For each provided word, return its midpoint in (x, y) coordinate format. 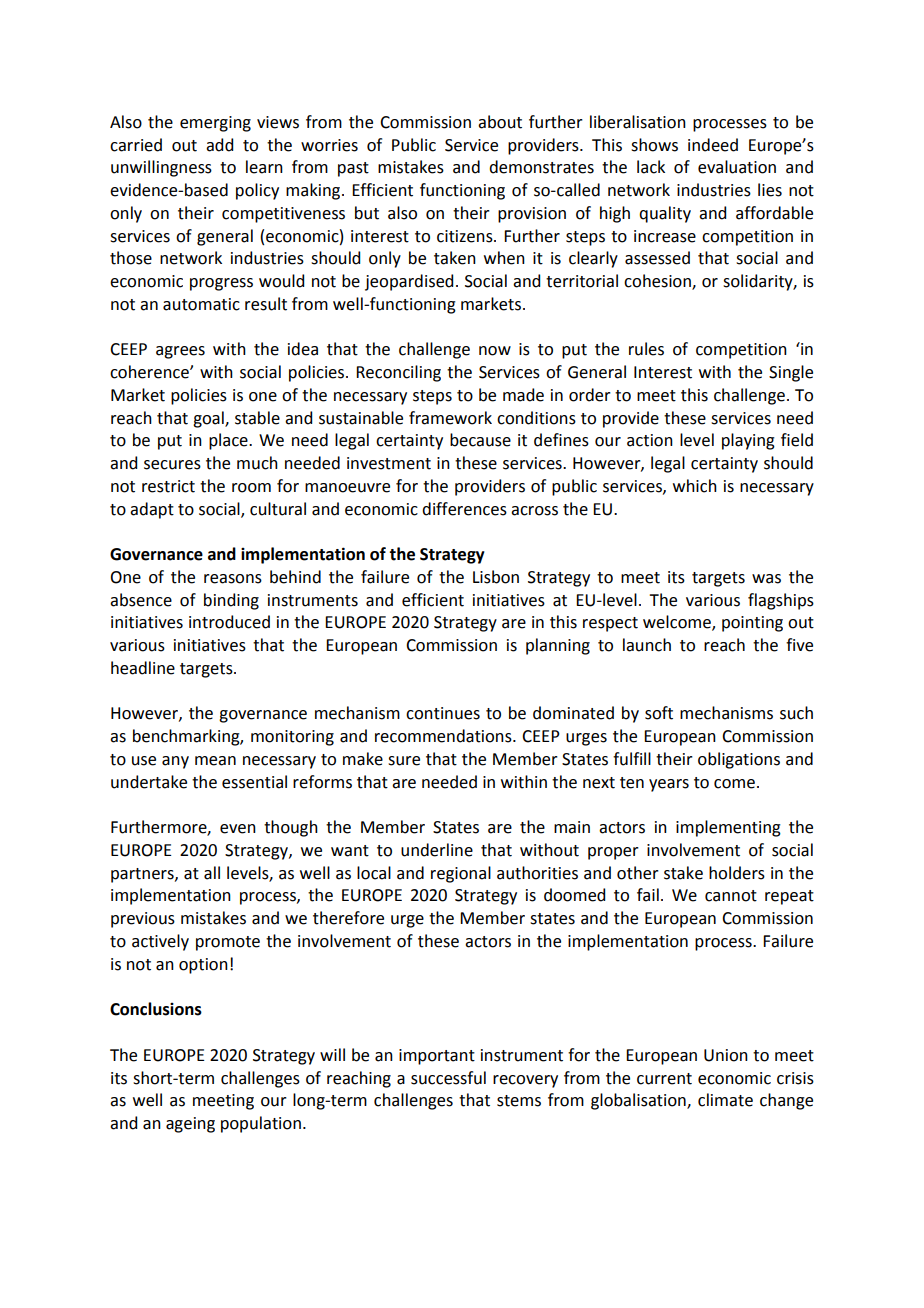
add (219, 145)
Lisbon (496, 577)
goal (209, 419)
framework (450, 418)
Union (726, 1055)
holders (737, 873)
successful (448, 1078)
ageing (190, 1125)
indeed (713, 145)
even (238, 829)
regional (461, 874)
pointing (752, 624)
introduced (229, 622)
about (500, 122)
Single (791, 373)
